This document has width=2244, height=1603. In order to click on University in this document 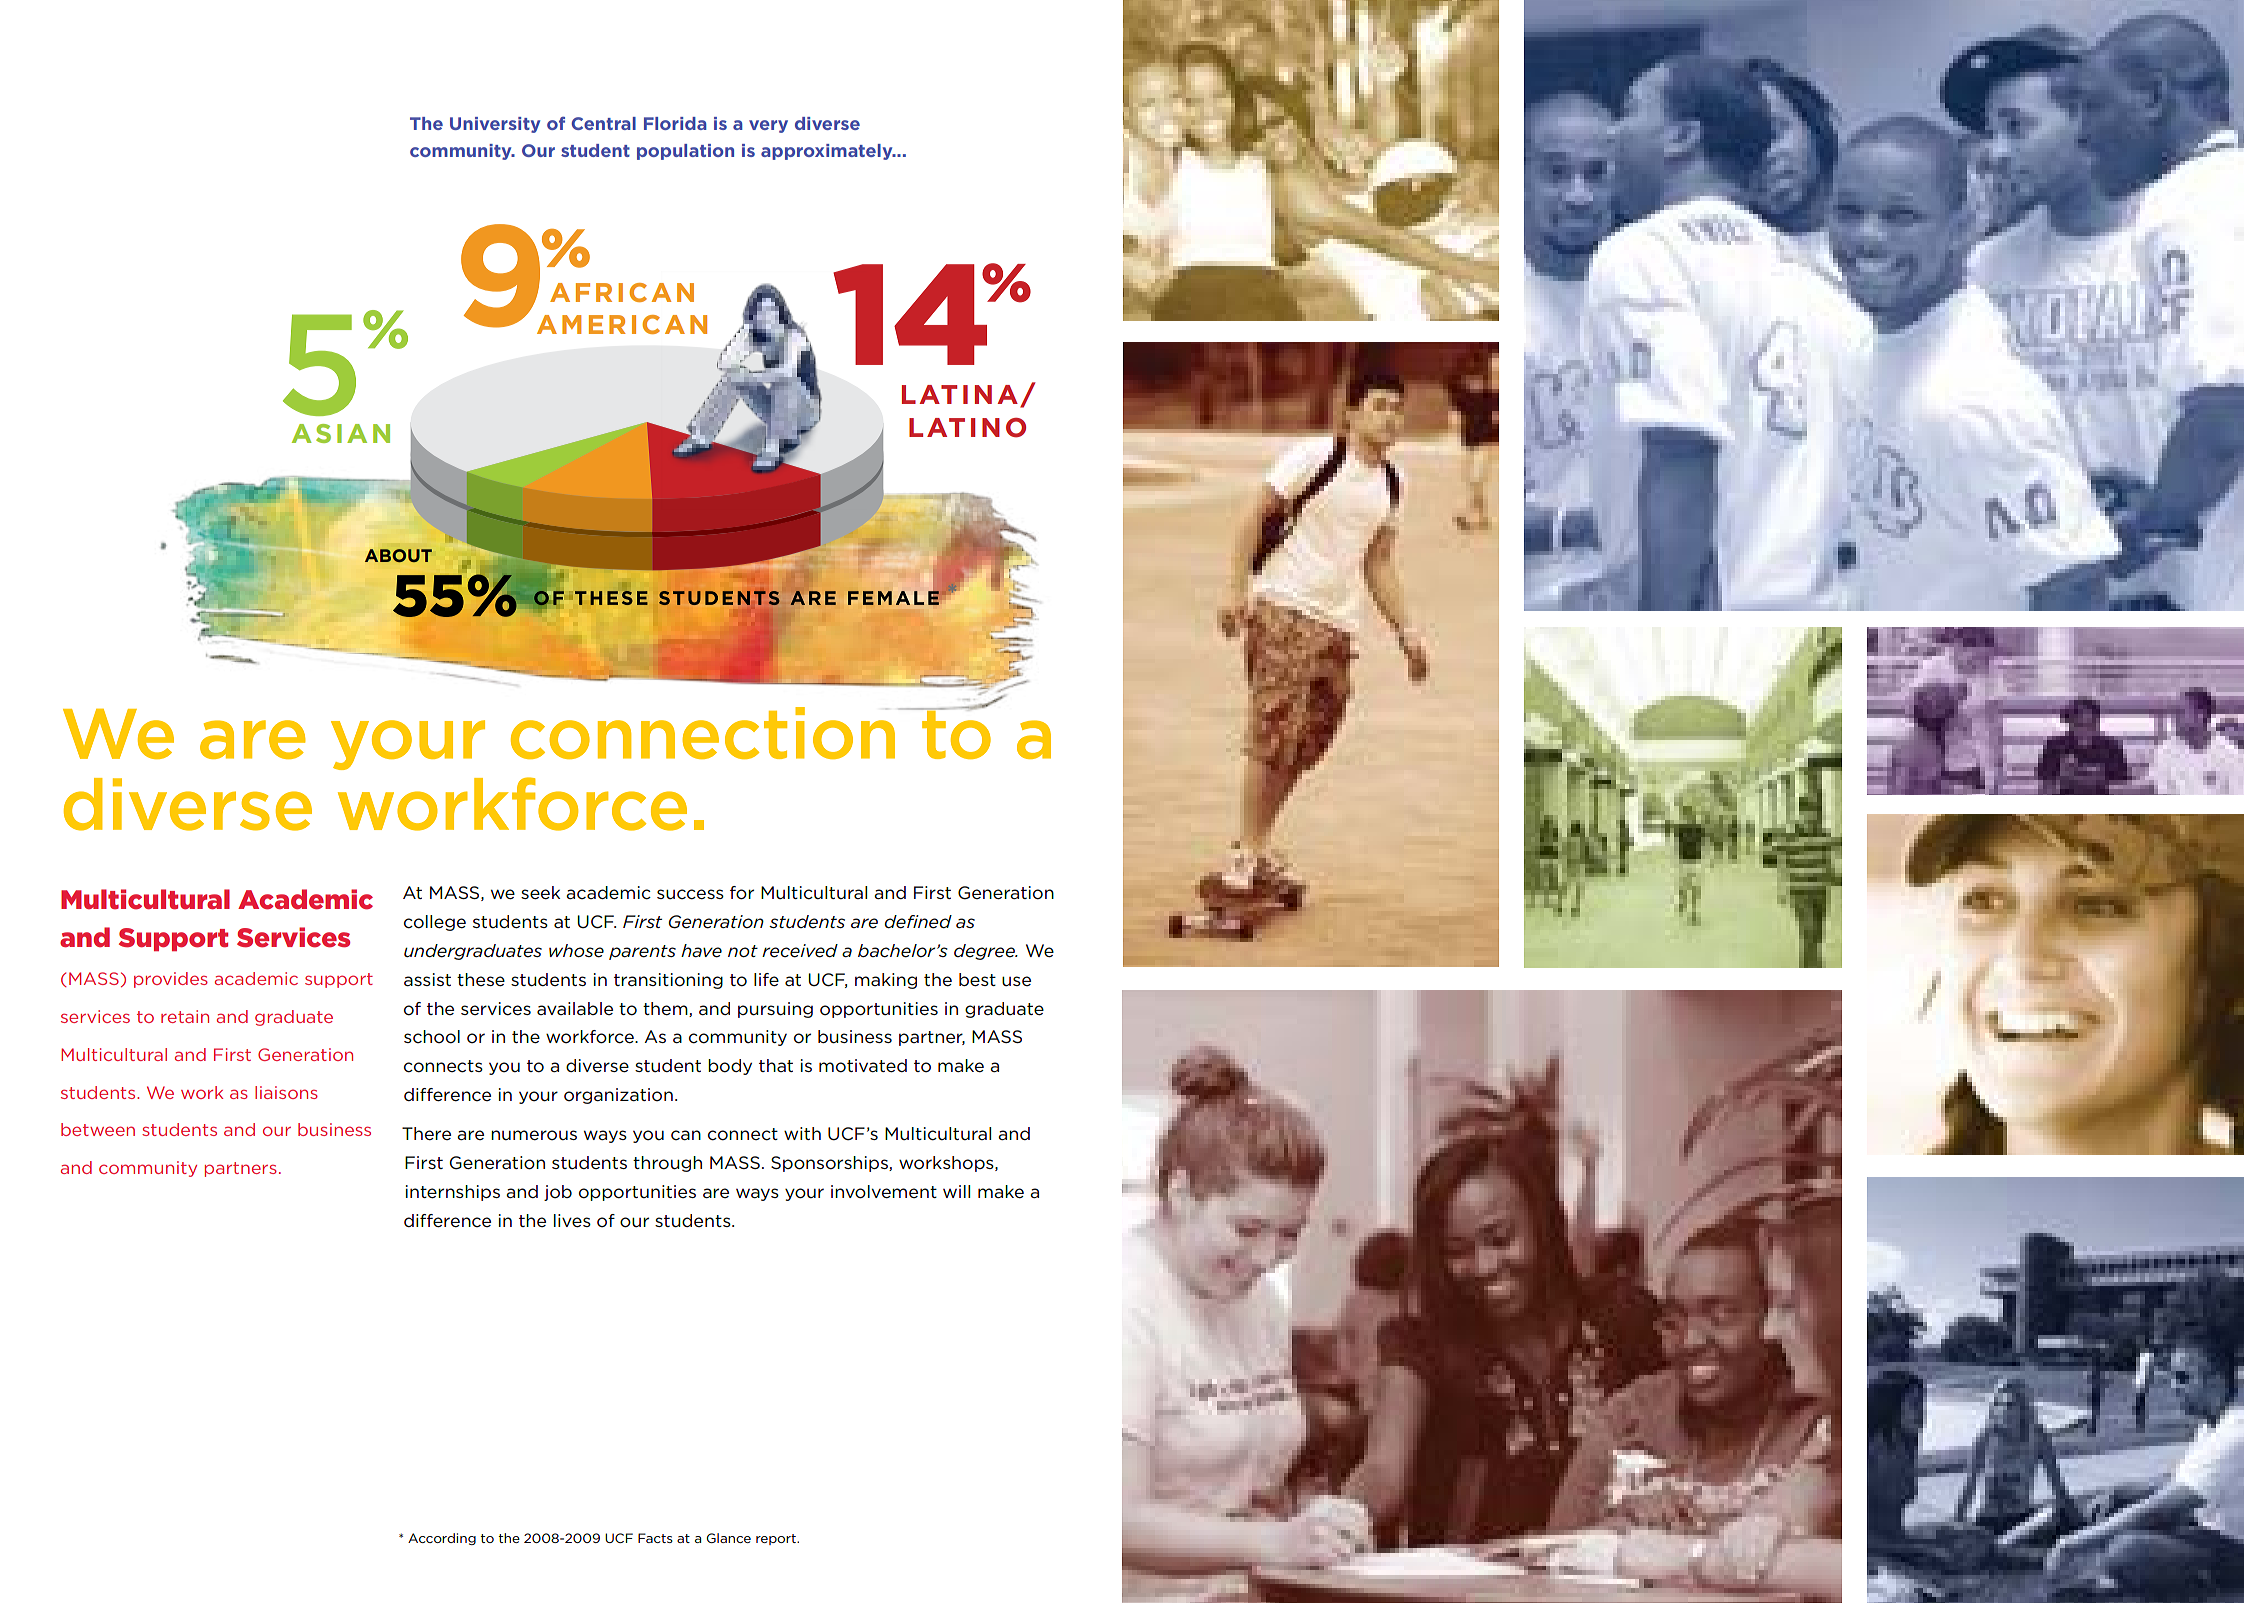, I will do `click(495, 125)`.
